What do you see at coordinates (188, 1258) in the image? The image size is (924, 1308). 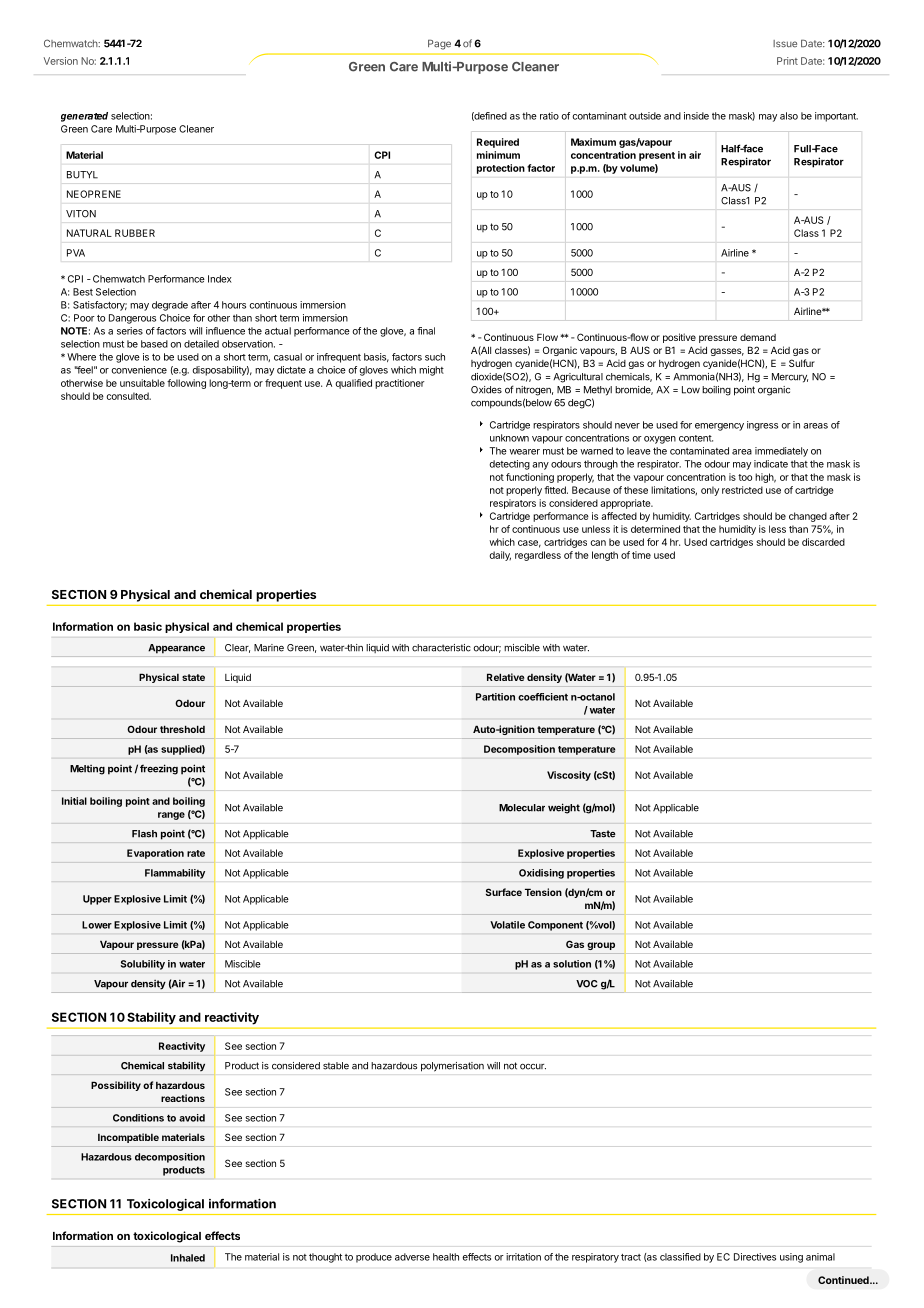 I see `Inhaled` at bounding box center [188, 1258].
